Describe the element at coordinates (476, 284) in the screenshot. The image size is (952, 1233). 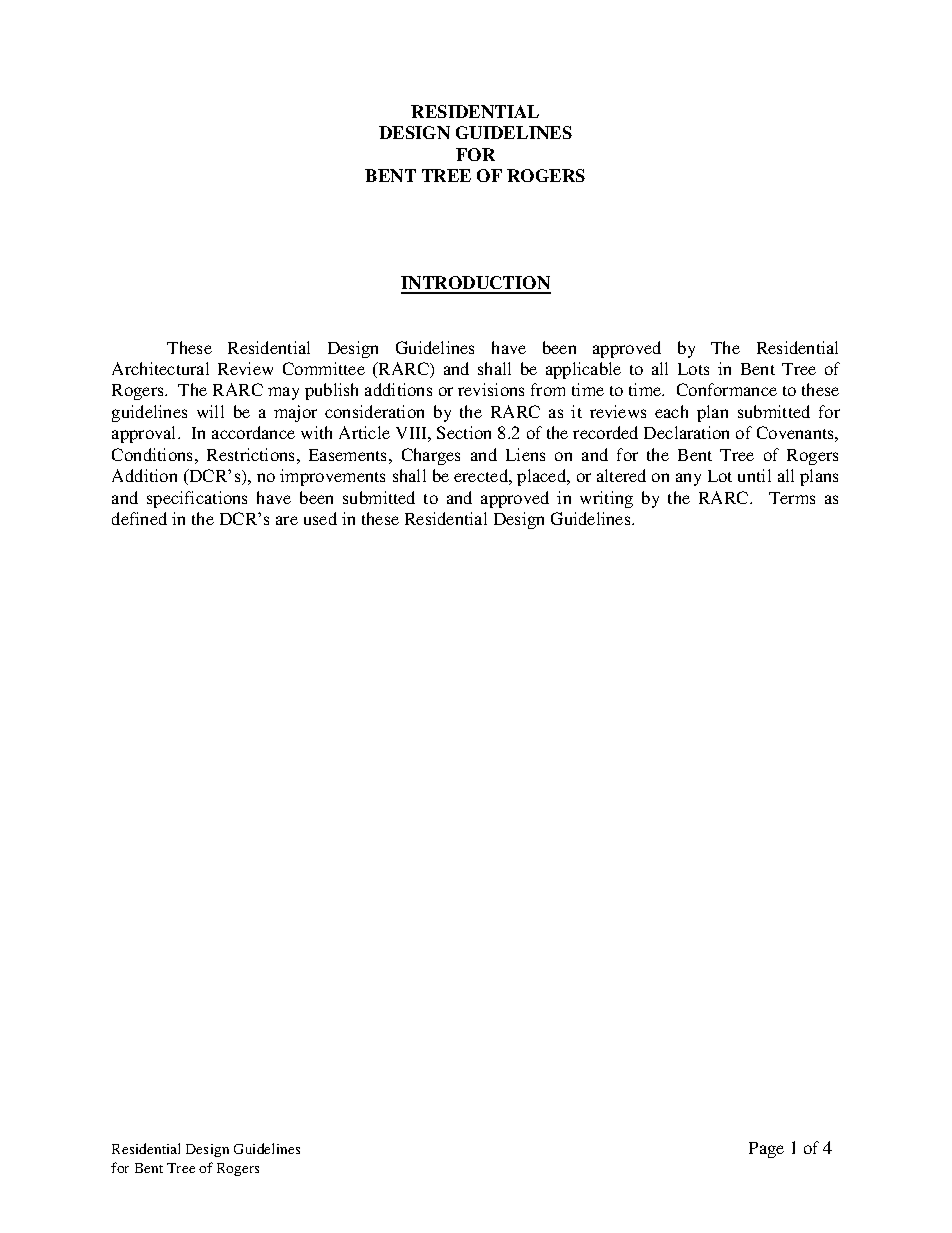
I see `INTRODUCTION` at that location.
